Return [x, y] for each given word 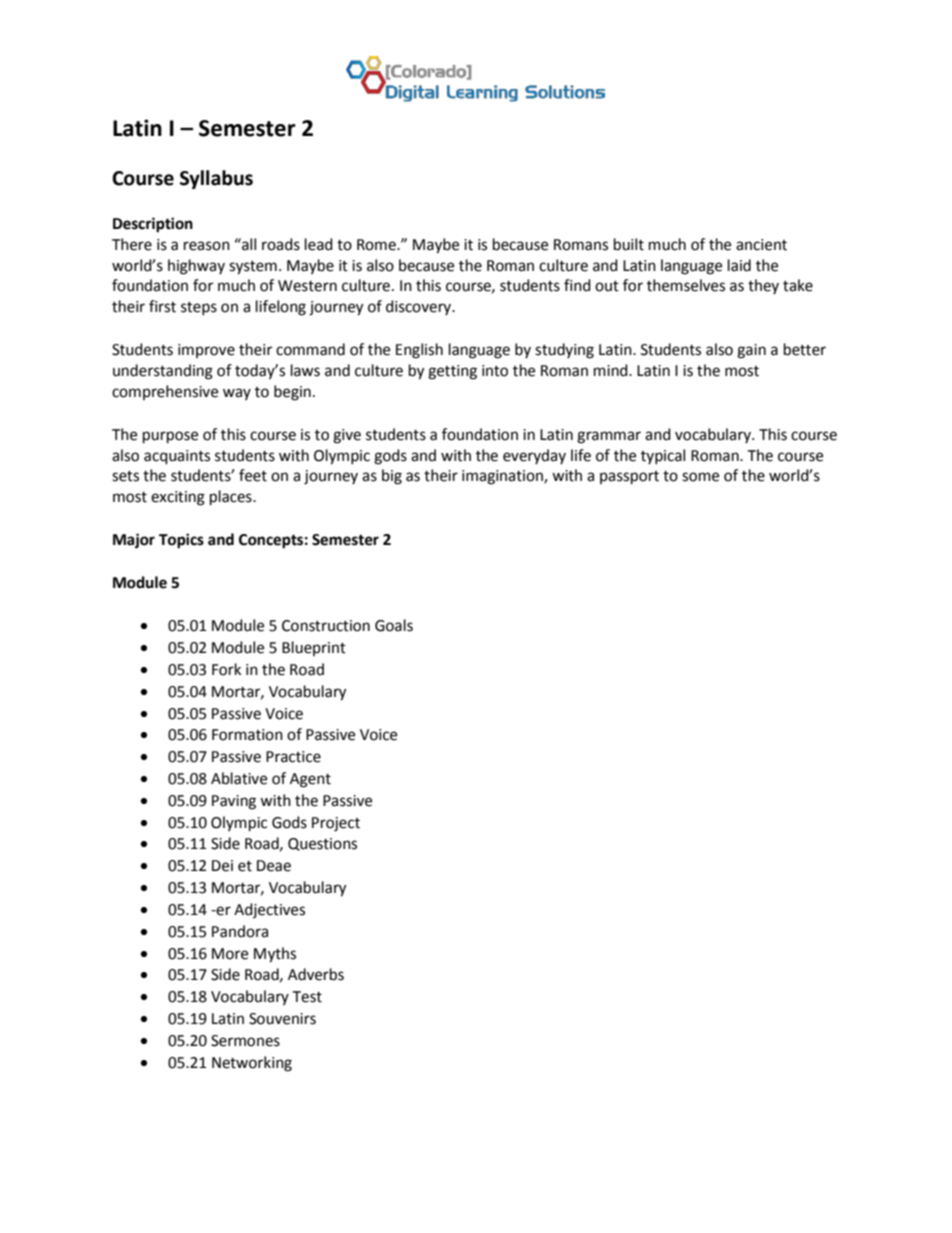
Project [336, 824]
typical [663, 456]
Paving [234, 802]
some [700, 477]
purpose [170, 437]
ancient [761, 245]
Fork [226, 669]
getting [452, 372]
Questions [322, 844]
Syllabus [216, 179]
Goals [394, 625]
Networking [252, 1064]
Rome [377, 245]
